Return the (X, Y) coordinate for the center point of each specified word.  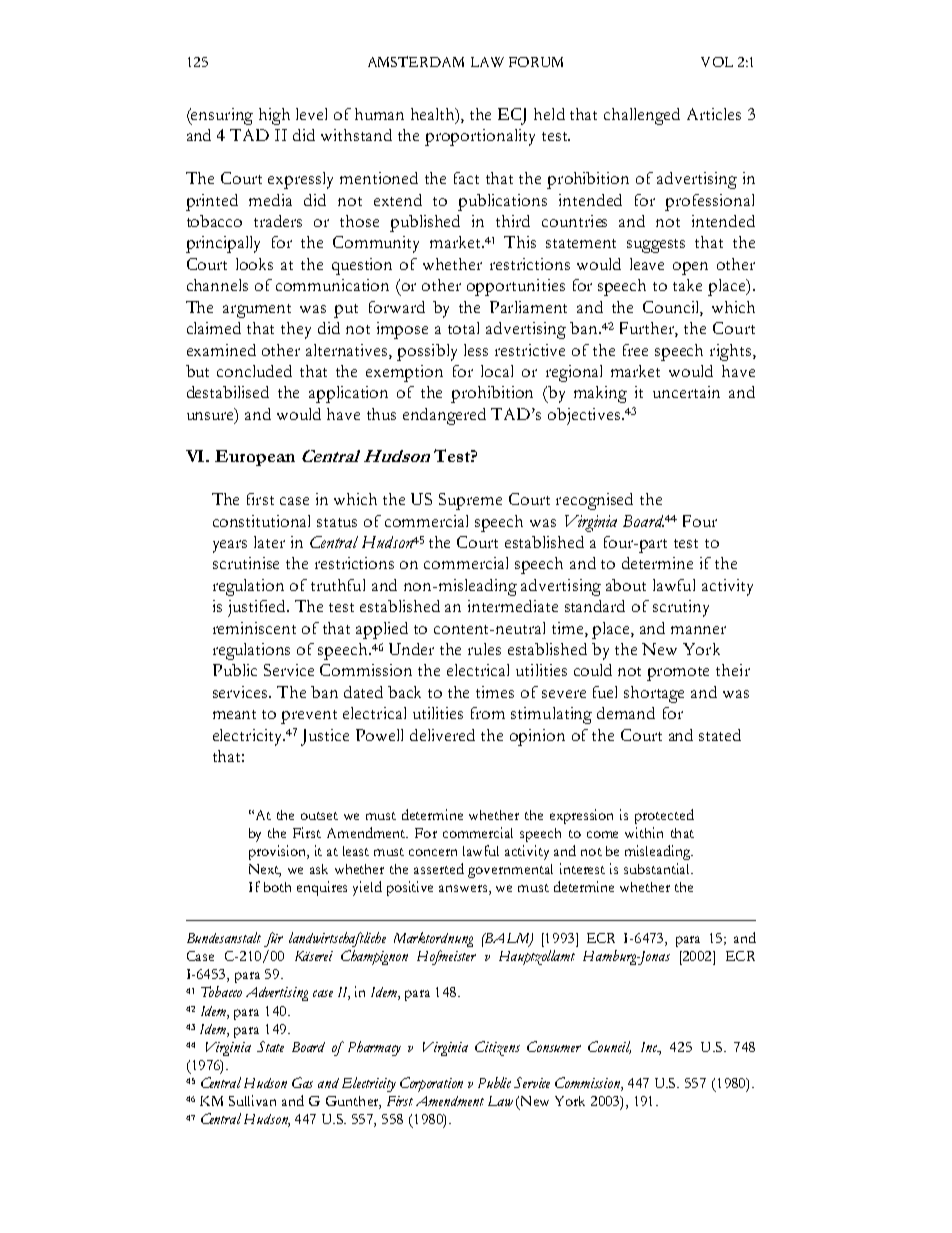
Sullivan (252, 1100)
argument (257, 311)
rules (484, 649)
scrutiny (681, 608)
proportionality (480, 137)
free (635, 350)
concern (433, 852)
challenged (642, 116)
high (274, 116)
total (463, 328)
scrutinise (246, 563)
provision (279, 852)
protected (664, 816)
